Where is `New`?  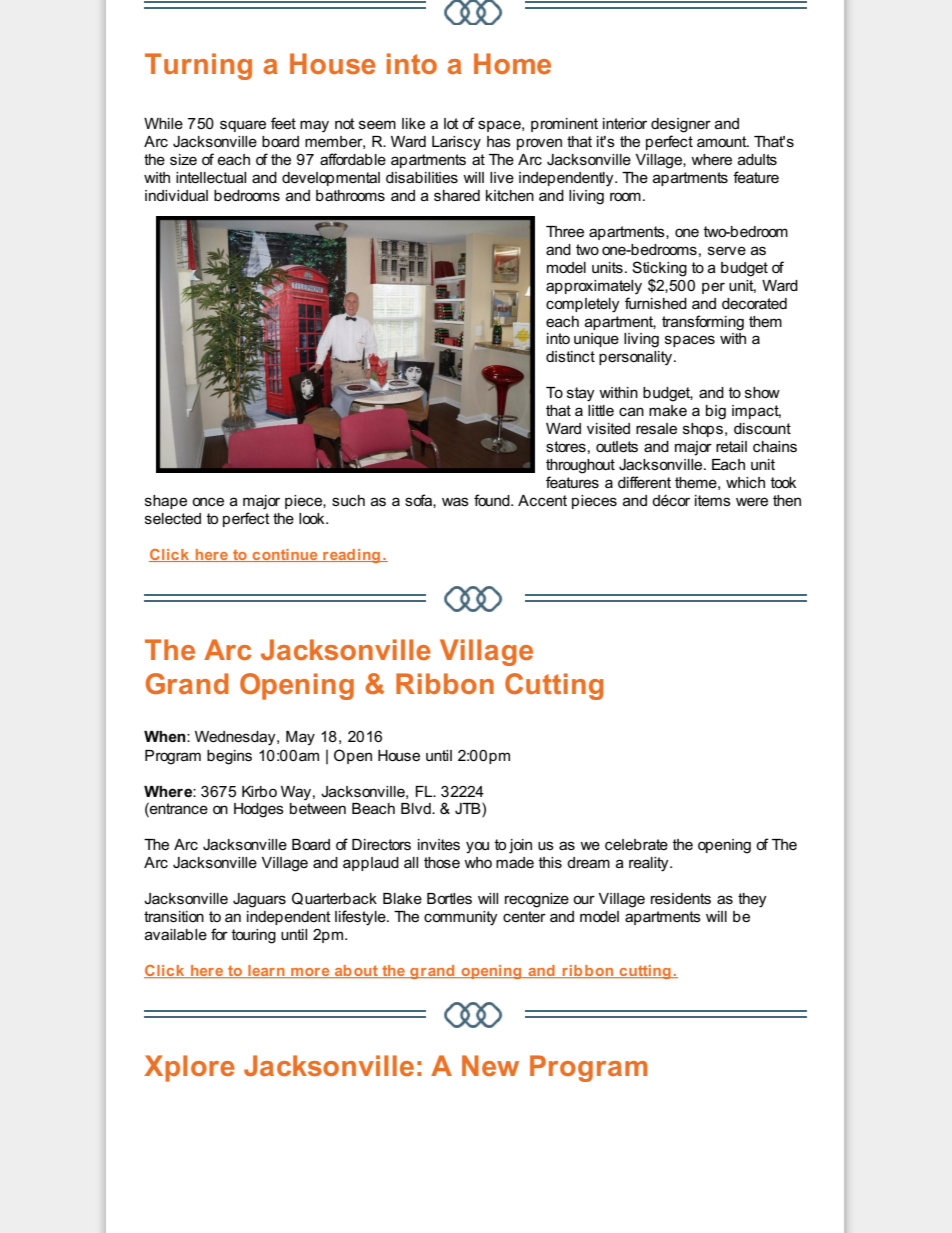
New is located at coordinates (490, 1065).
